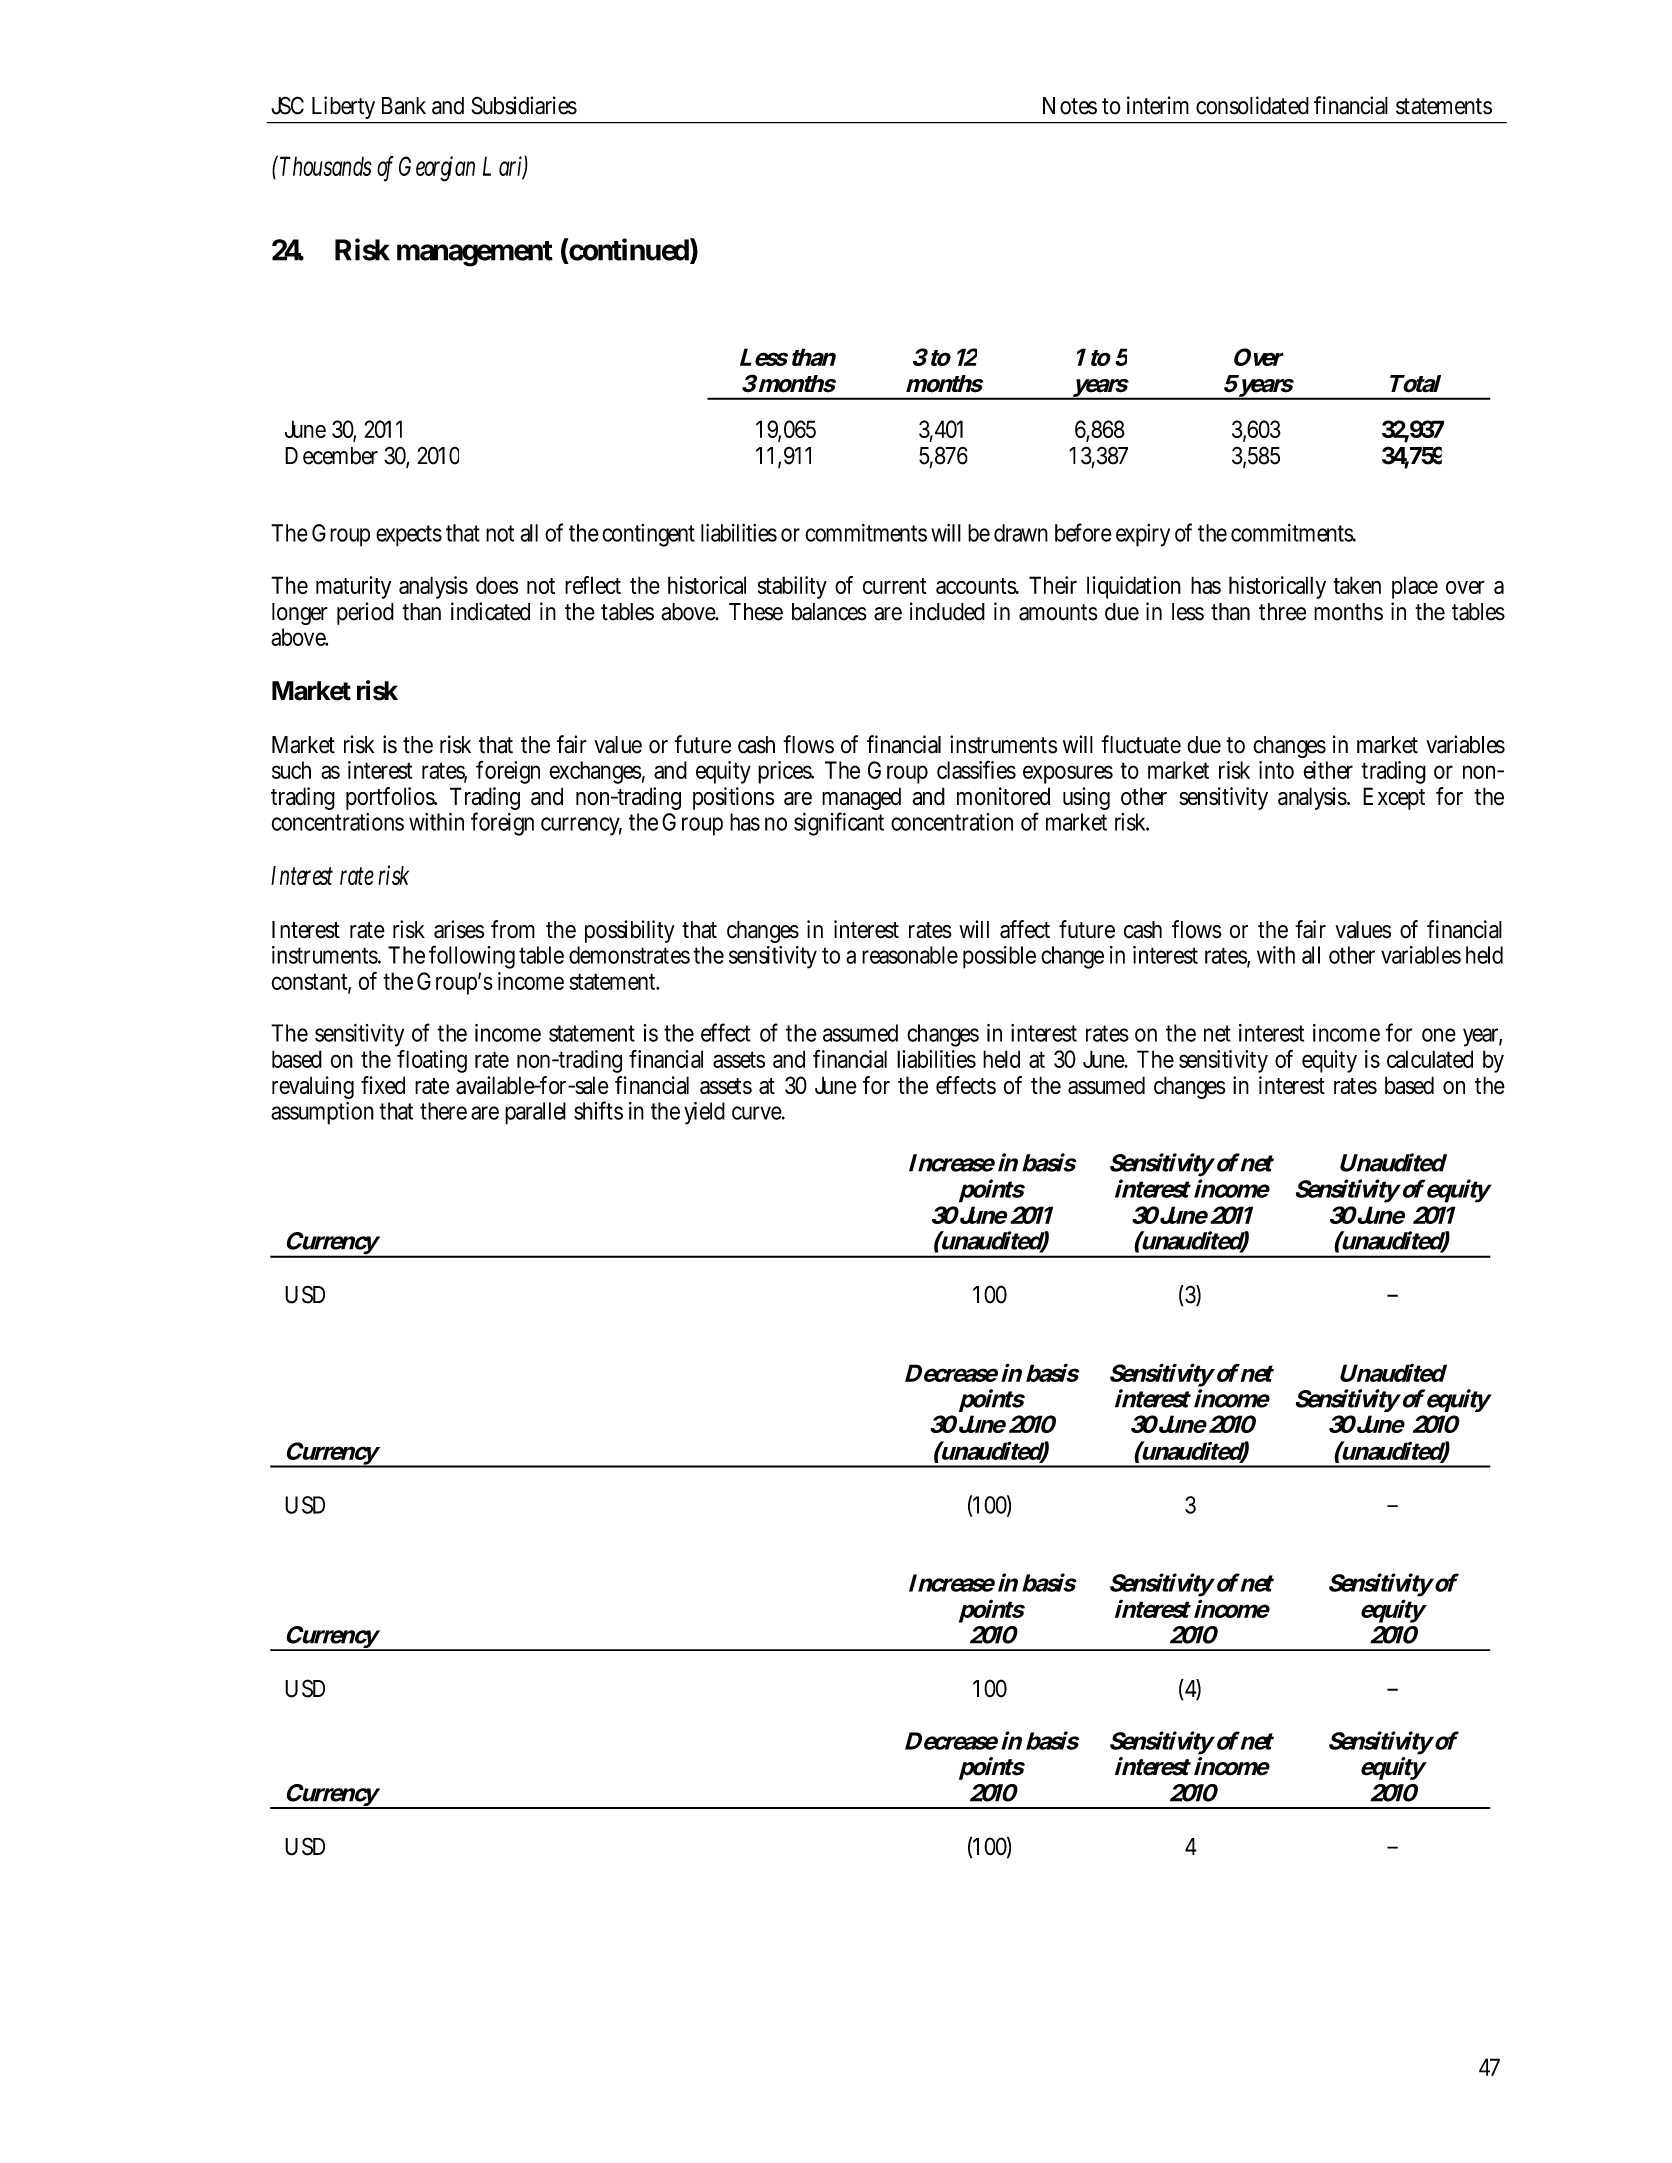 The height and width of the screenshot is (2163, 1672). Describe the element at coordinates (1282, 612) in the screenshot. I see `three` at that location.
